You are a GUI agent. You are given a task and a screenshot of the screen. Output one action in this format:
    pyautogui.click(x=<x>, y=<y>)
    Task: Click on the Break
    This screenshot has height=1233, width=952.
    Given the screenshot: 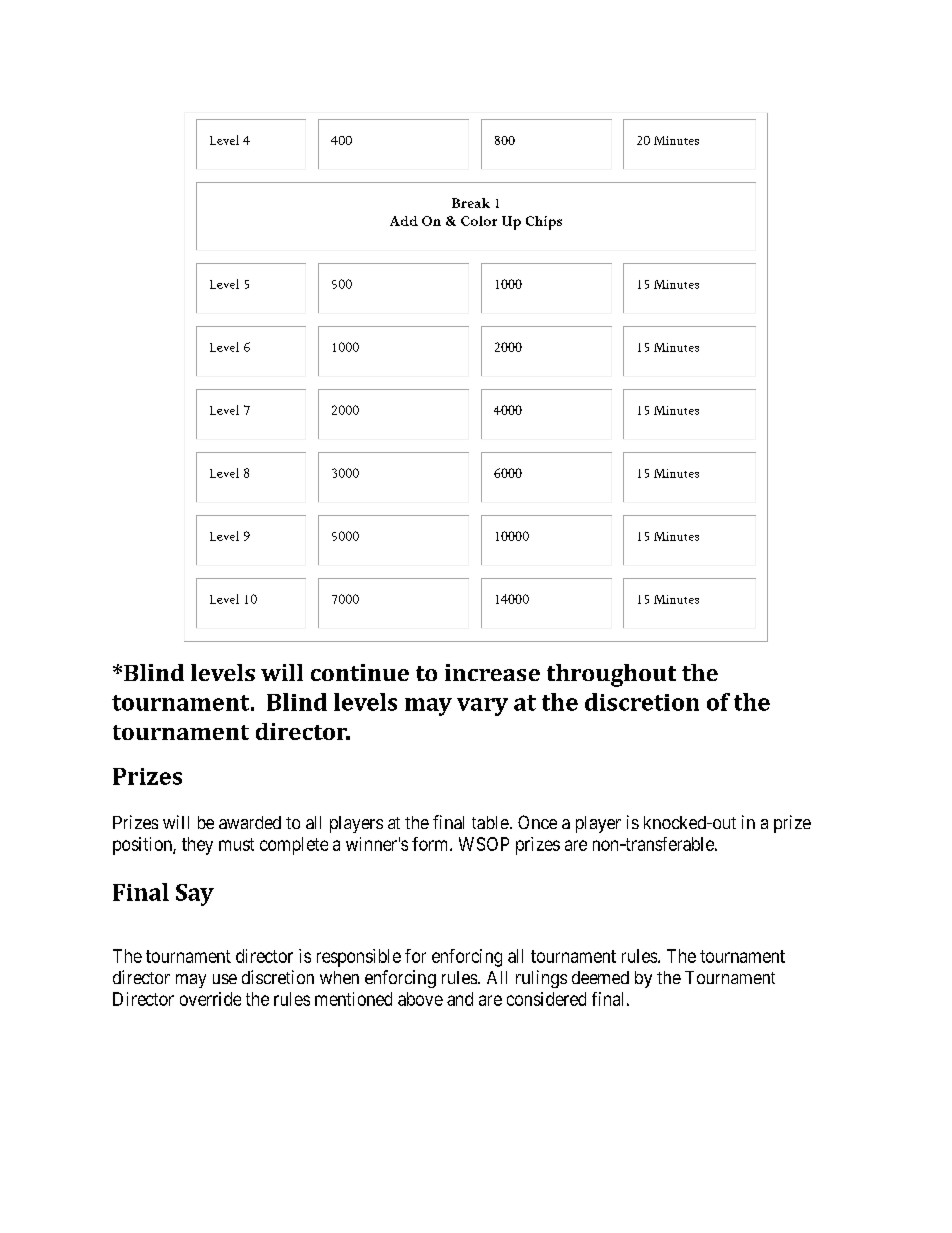 What is the action you would take?
    pyautogui.click(x=471, y=203)
